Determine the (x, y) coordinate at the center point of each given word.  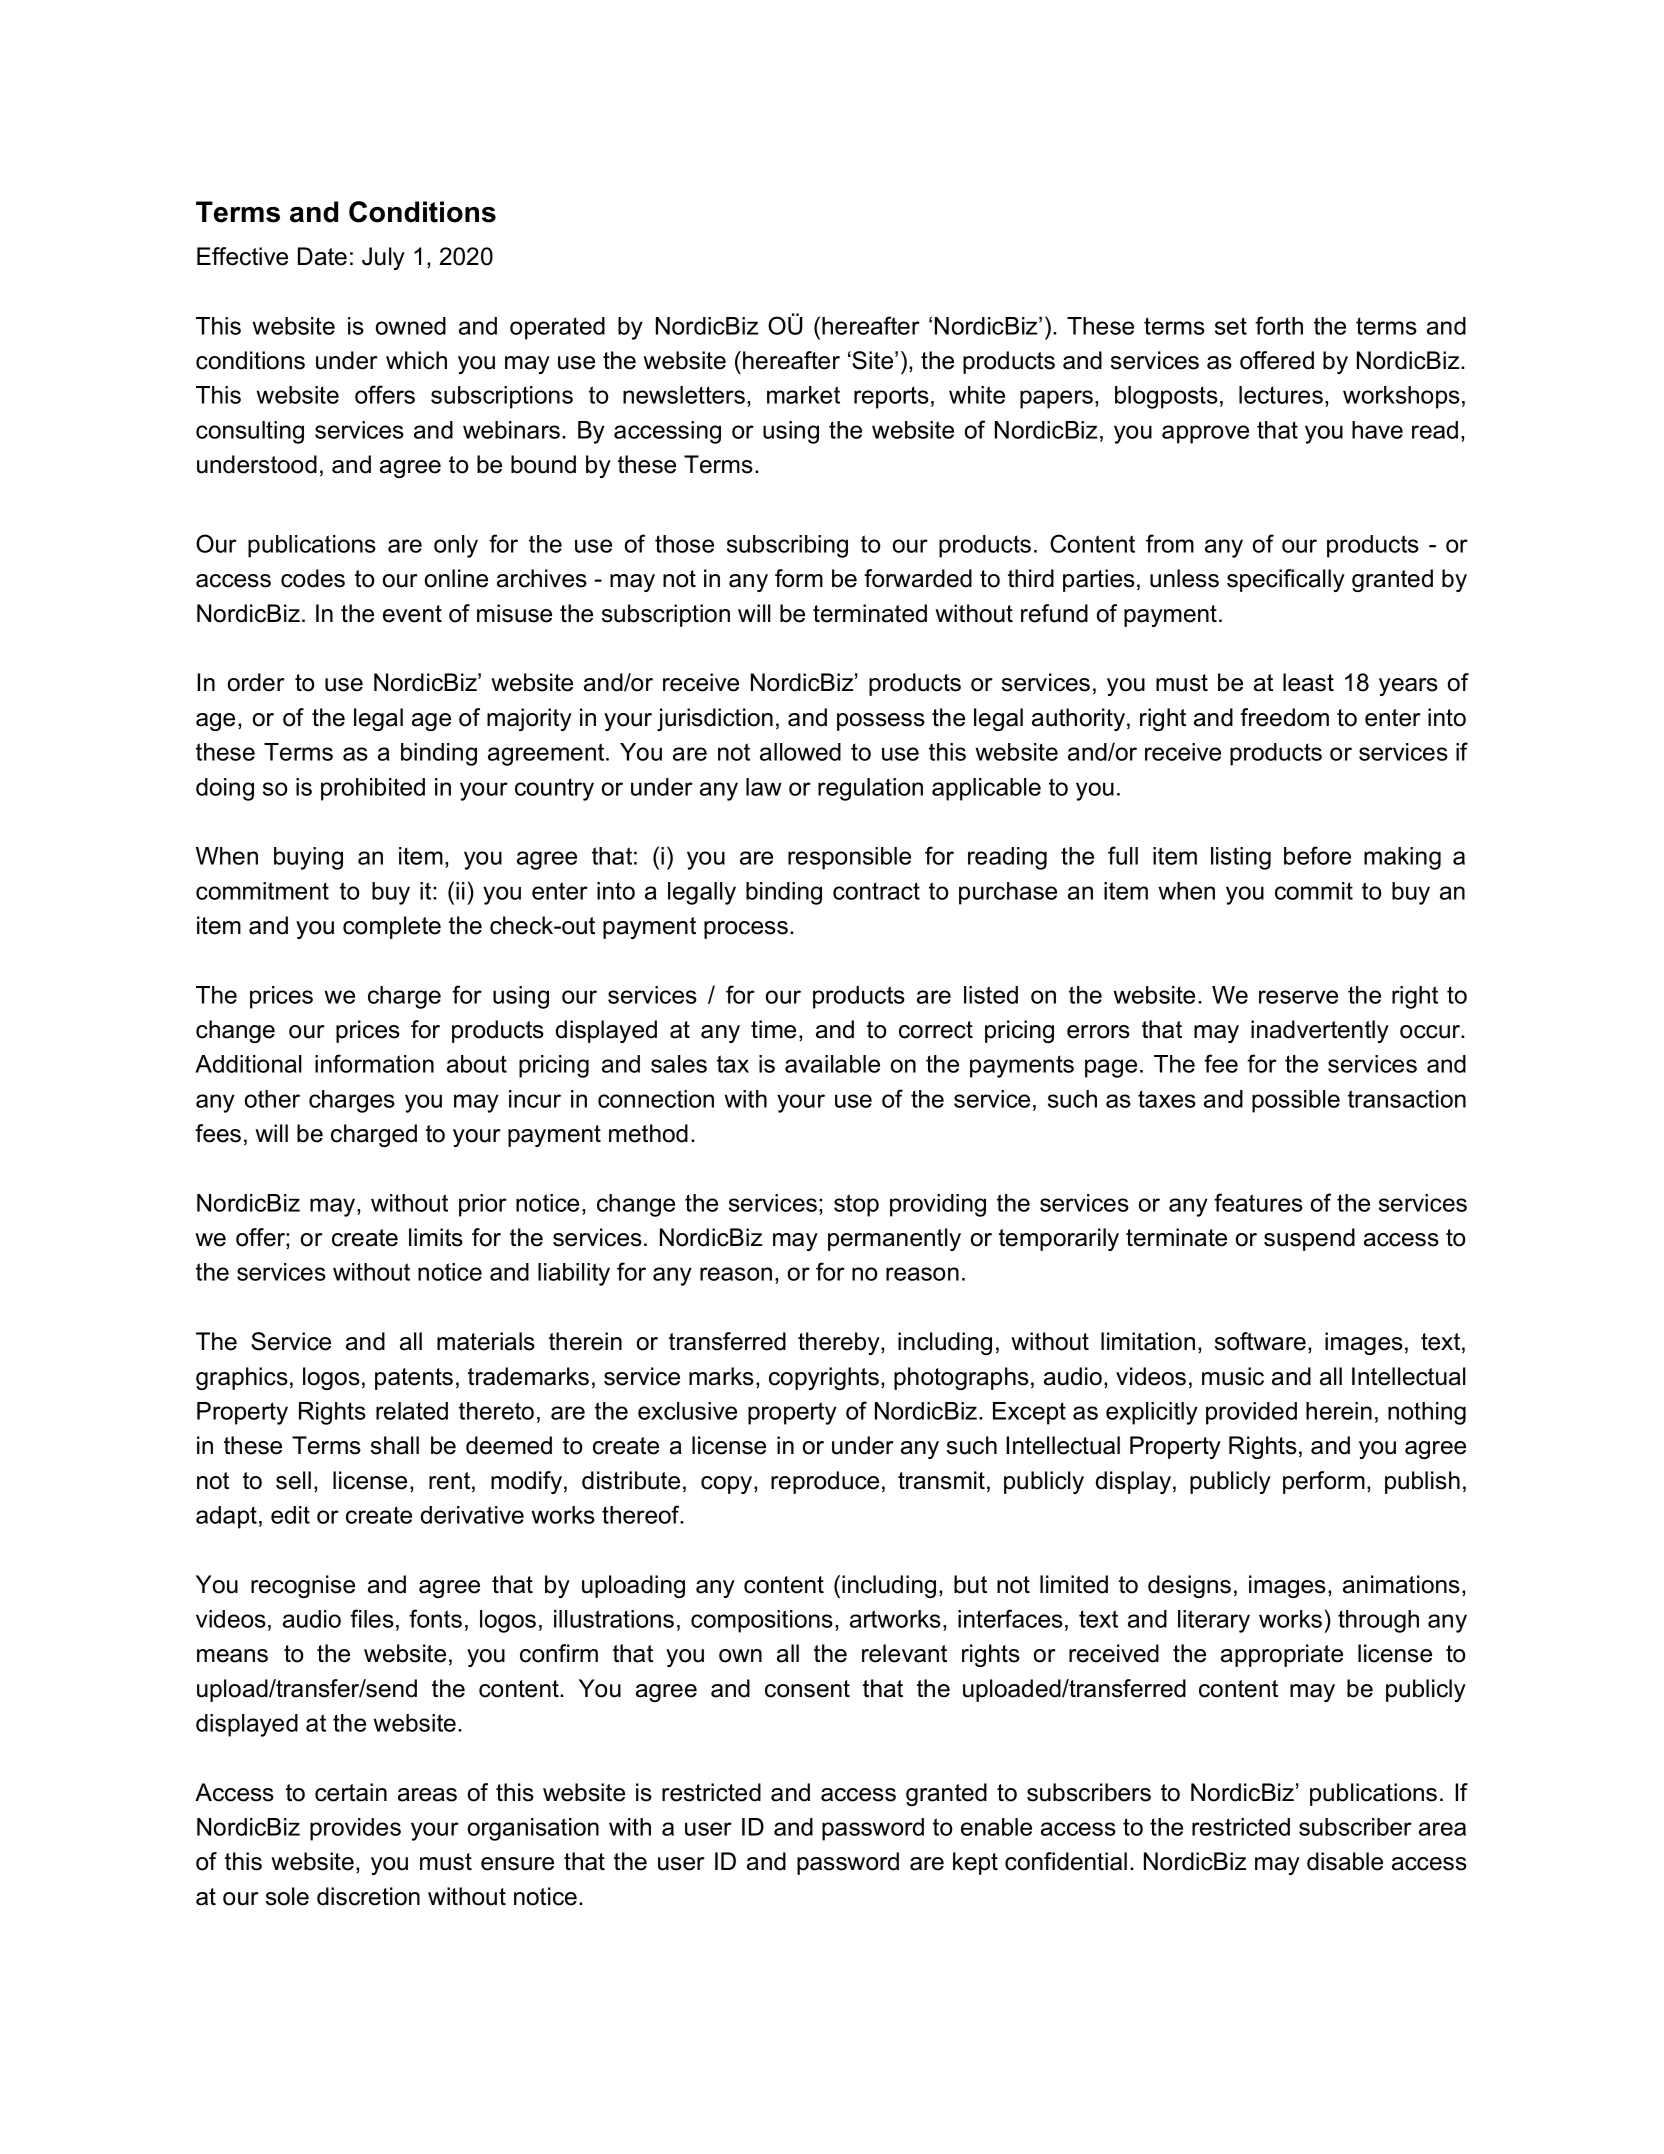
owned (411, 326)
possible (1296, 1101)
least (1308, 682)
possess (881, 722)
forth (1279, 325)
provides (355, 1829)
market (803, 395)
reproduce (825, 1482)
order (256, 682)
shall (395, 1445)
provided (1251, 1413)
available (832, 1064)
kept (975, 1863)
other (272, 1099)
